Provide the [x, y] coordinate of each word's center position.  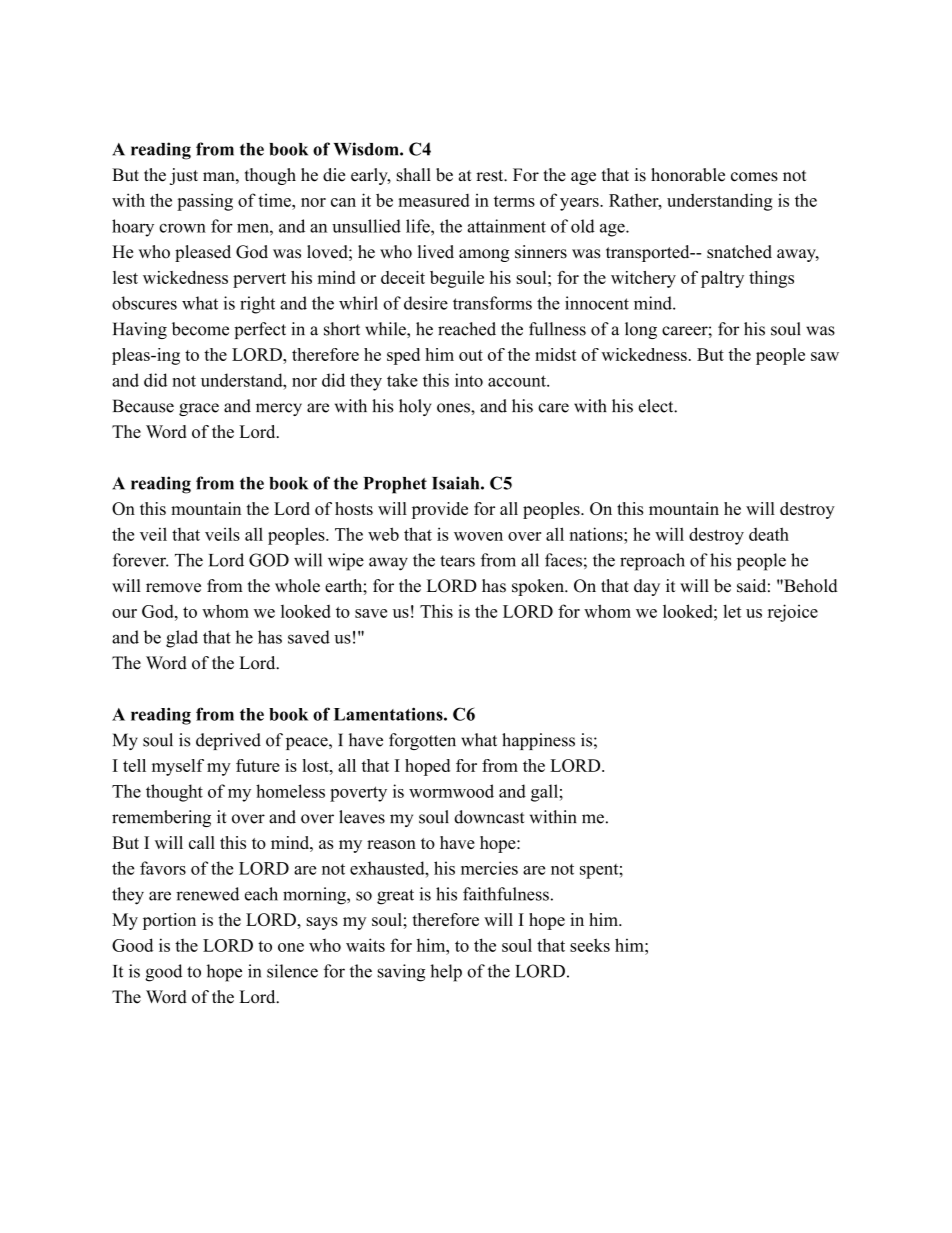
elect [657, 406]
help [446, 973]
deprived [228, 741]
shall [414, 175]
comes [754, 177]
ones [454, 408]
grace [199, 409]
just [184, 176]
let [732, 611]
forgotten [422, 741]
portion [169, 921]
